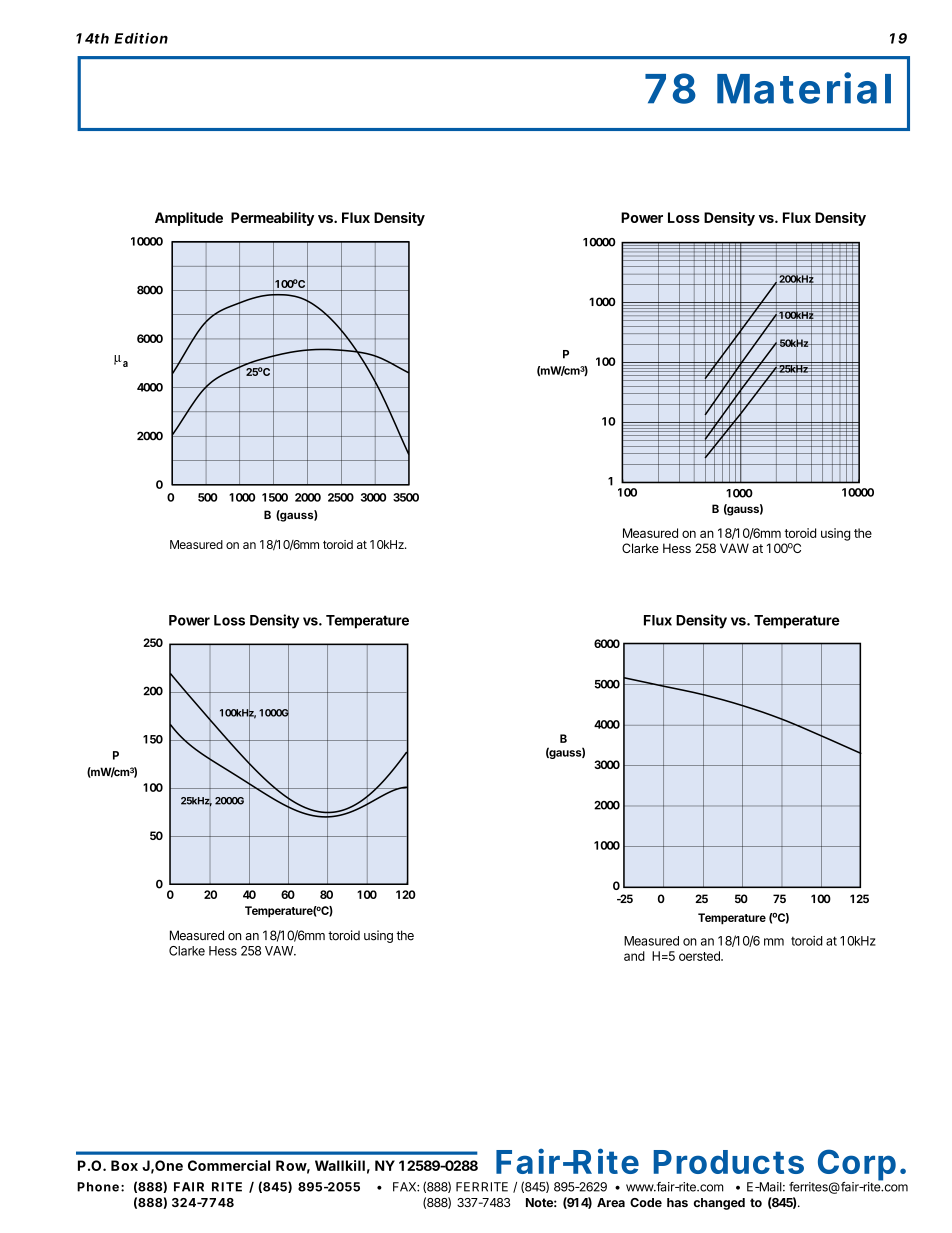  Describe the element at coordinates (124, 1165) in the screenshot. I see `Box` at that location.
